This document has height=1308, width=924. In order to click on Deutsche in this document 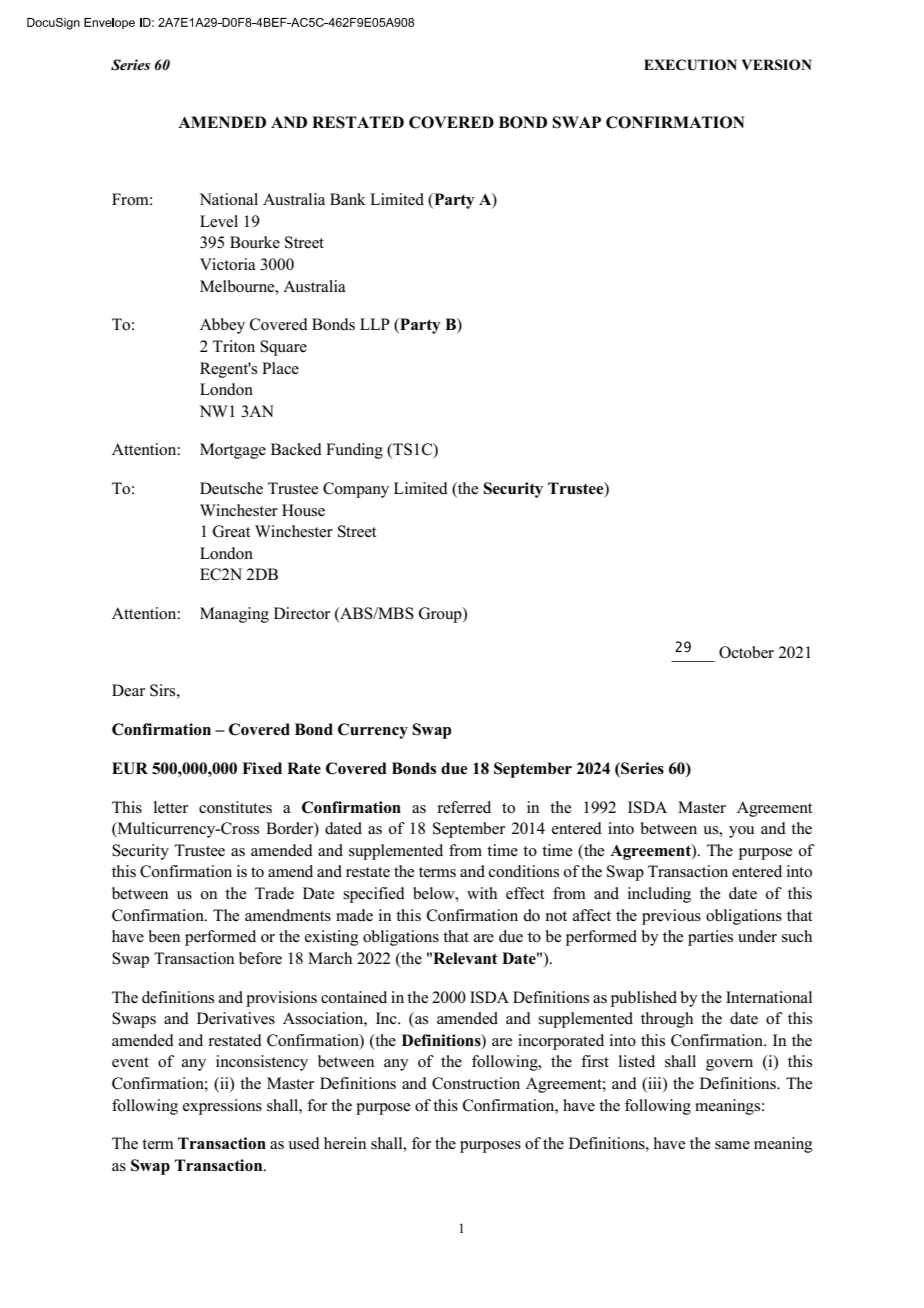, I will do `click(231, 488)`.
